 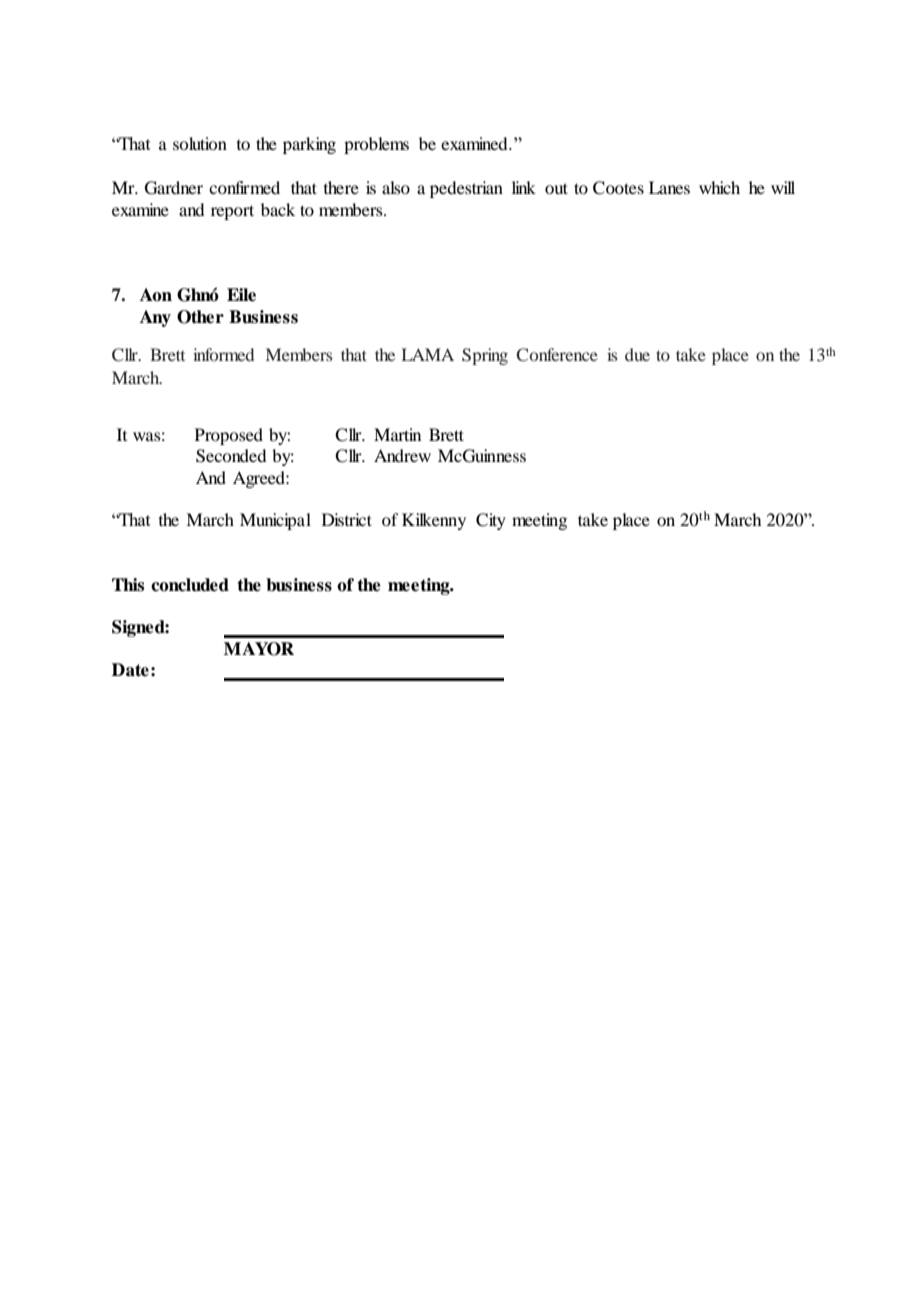 I want to click on Proposed, so click(x=229, y=436).
